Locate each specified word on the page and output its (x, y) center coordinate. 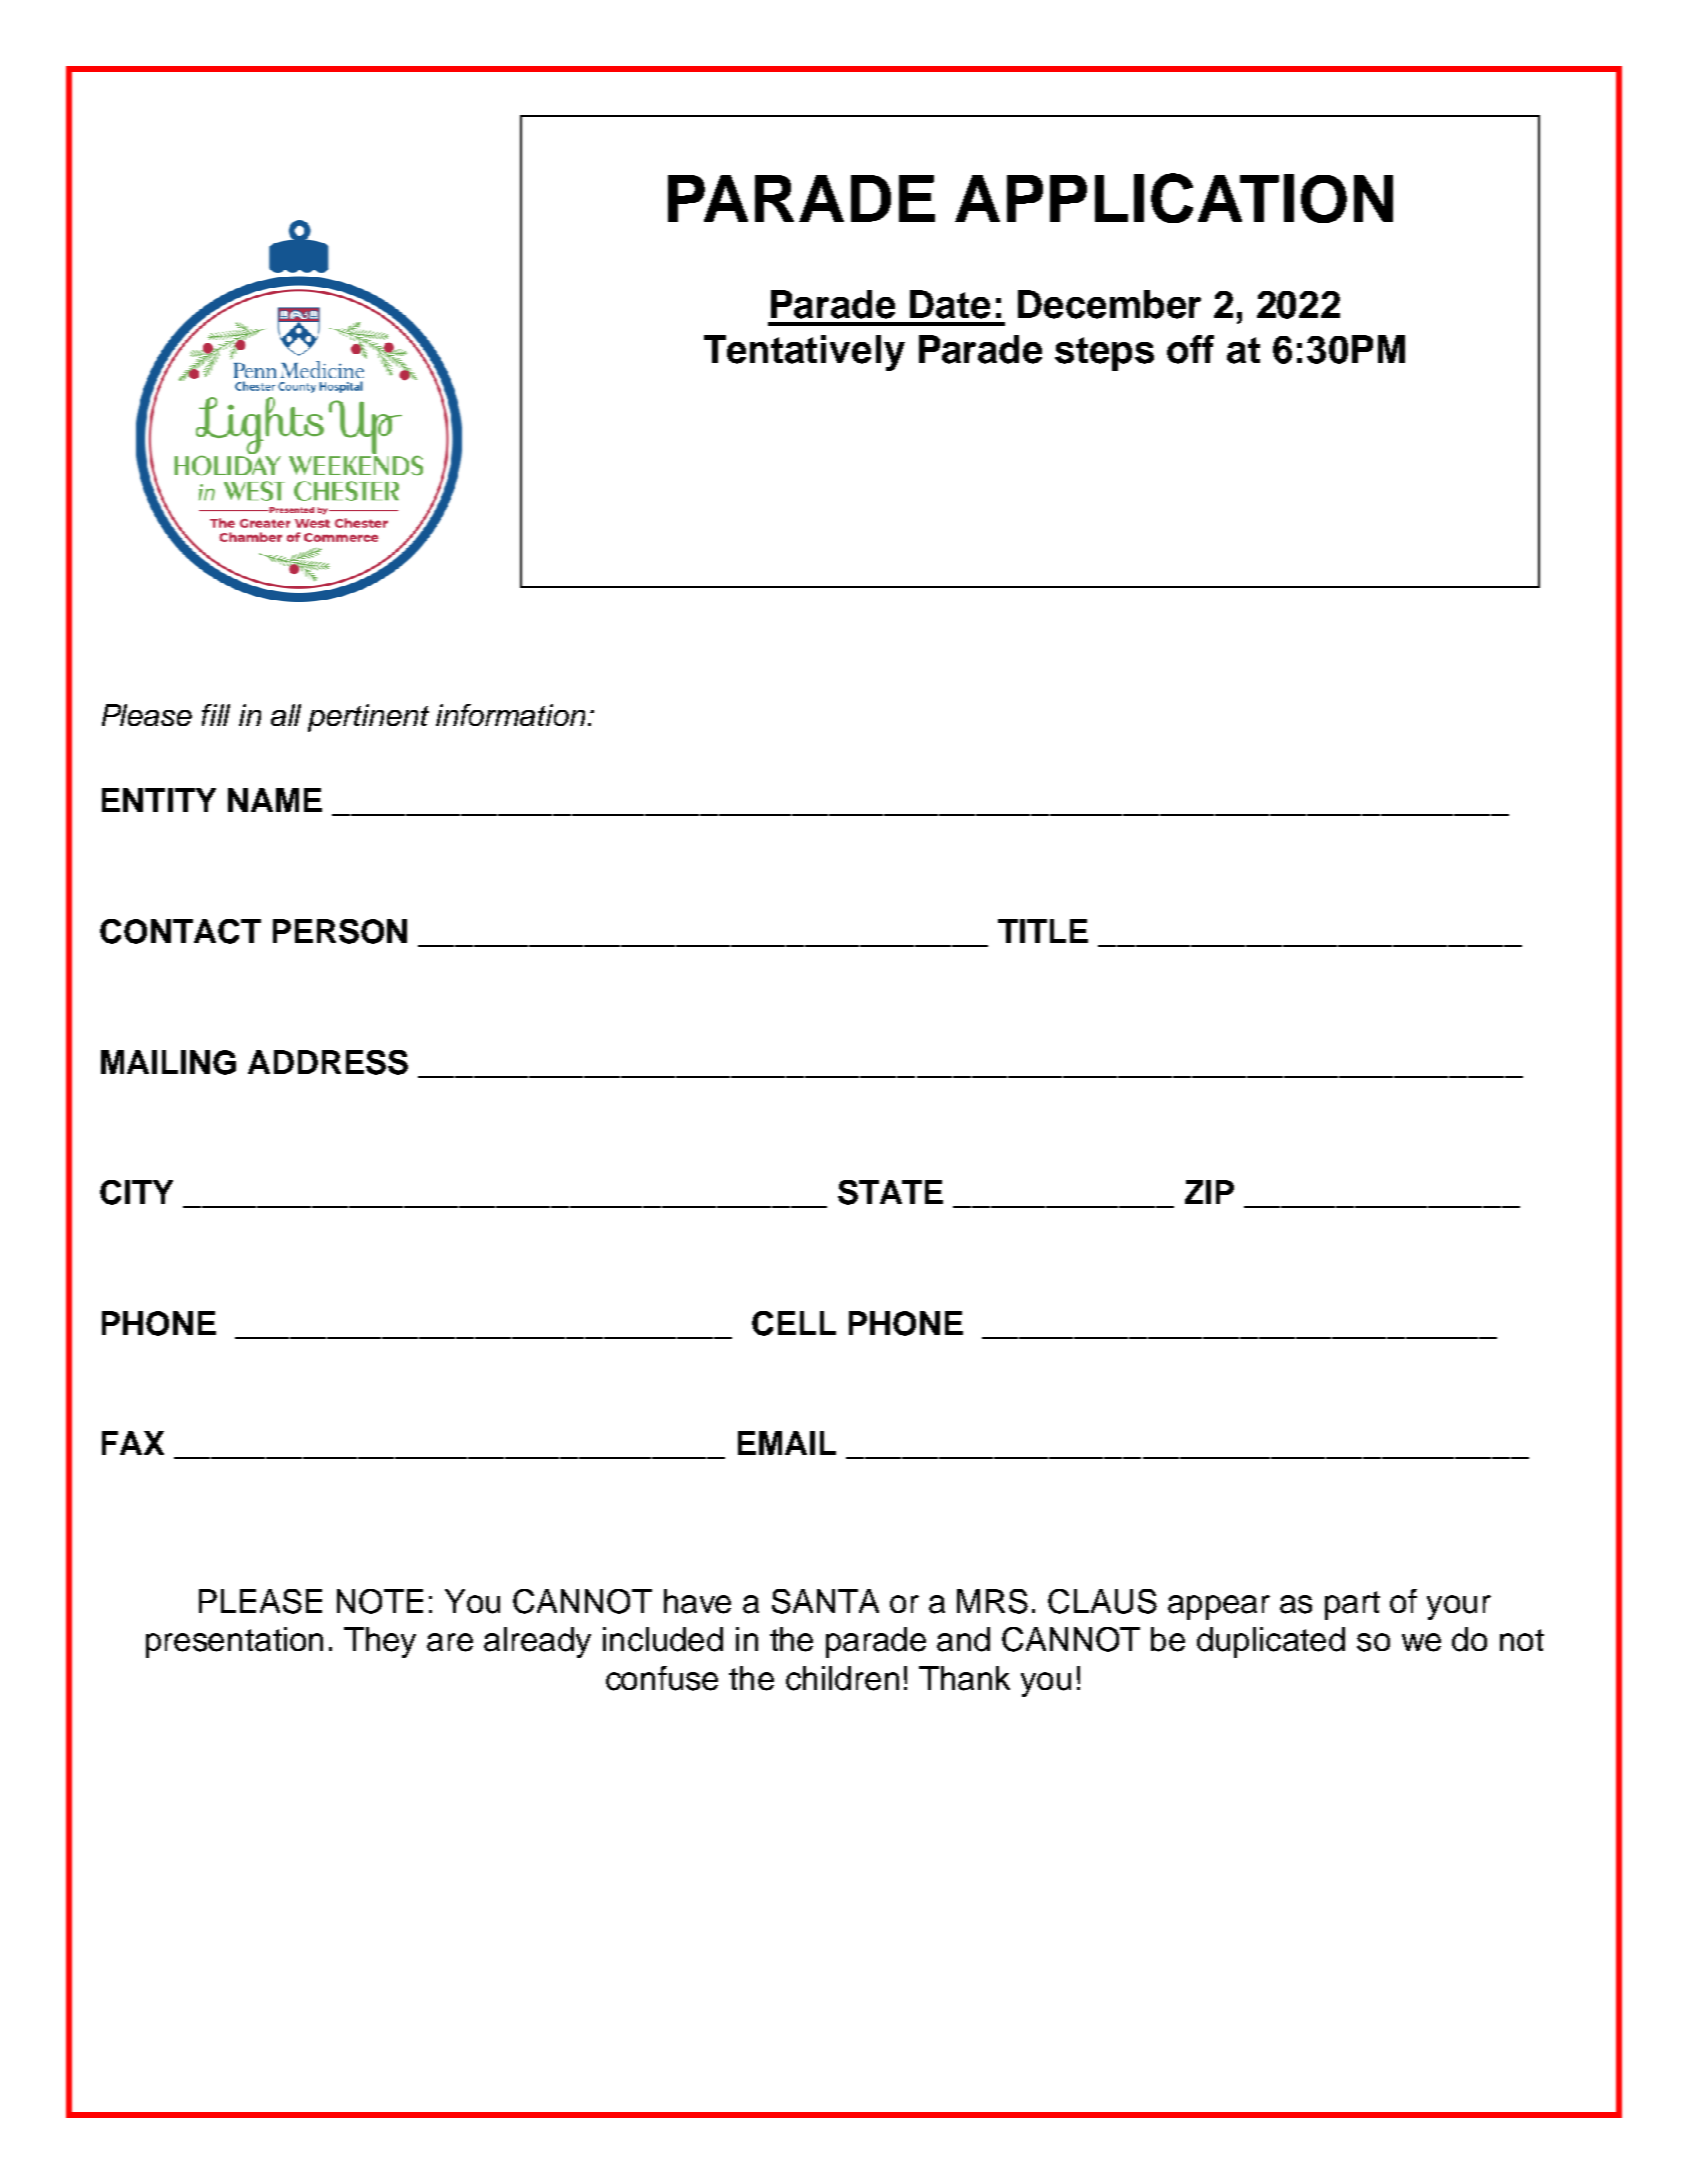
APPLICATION (1174, 198)
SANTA (825, 1601)
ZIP (1209, 1192)
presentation (234, 1642)
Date (950, 304)
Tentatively (804, 353)
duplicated (1271, 1642)
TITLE (1043, 931)
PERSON (340, 931)
